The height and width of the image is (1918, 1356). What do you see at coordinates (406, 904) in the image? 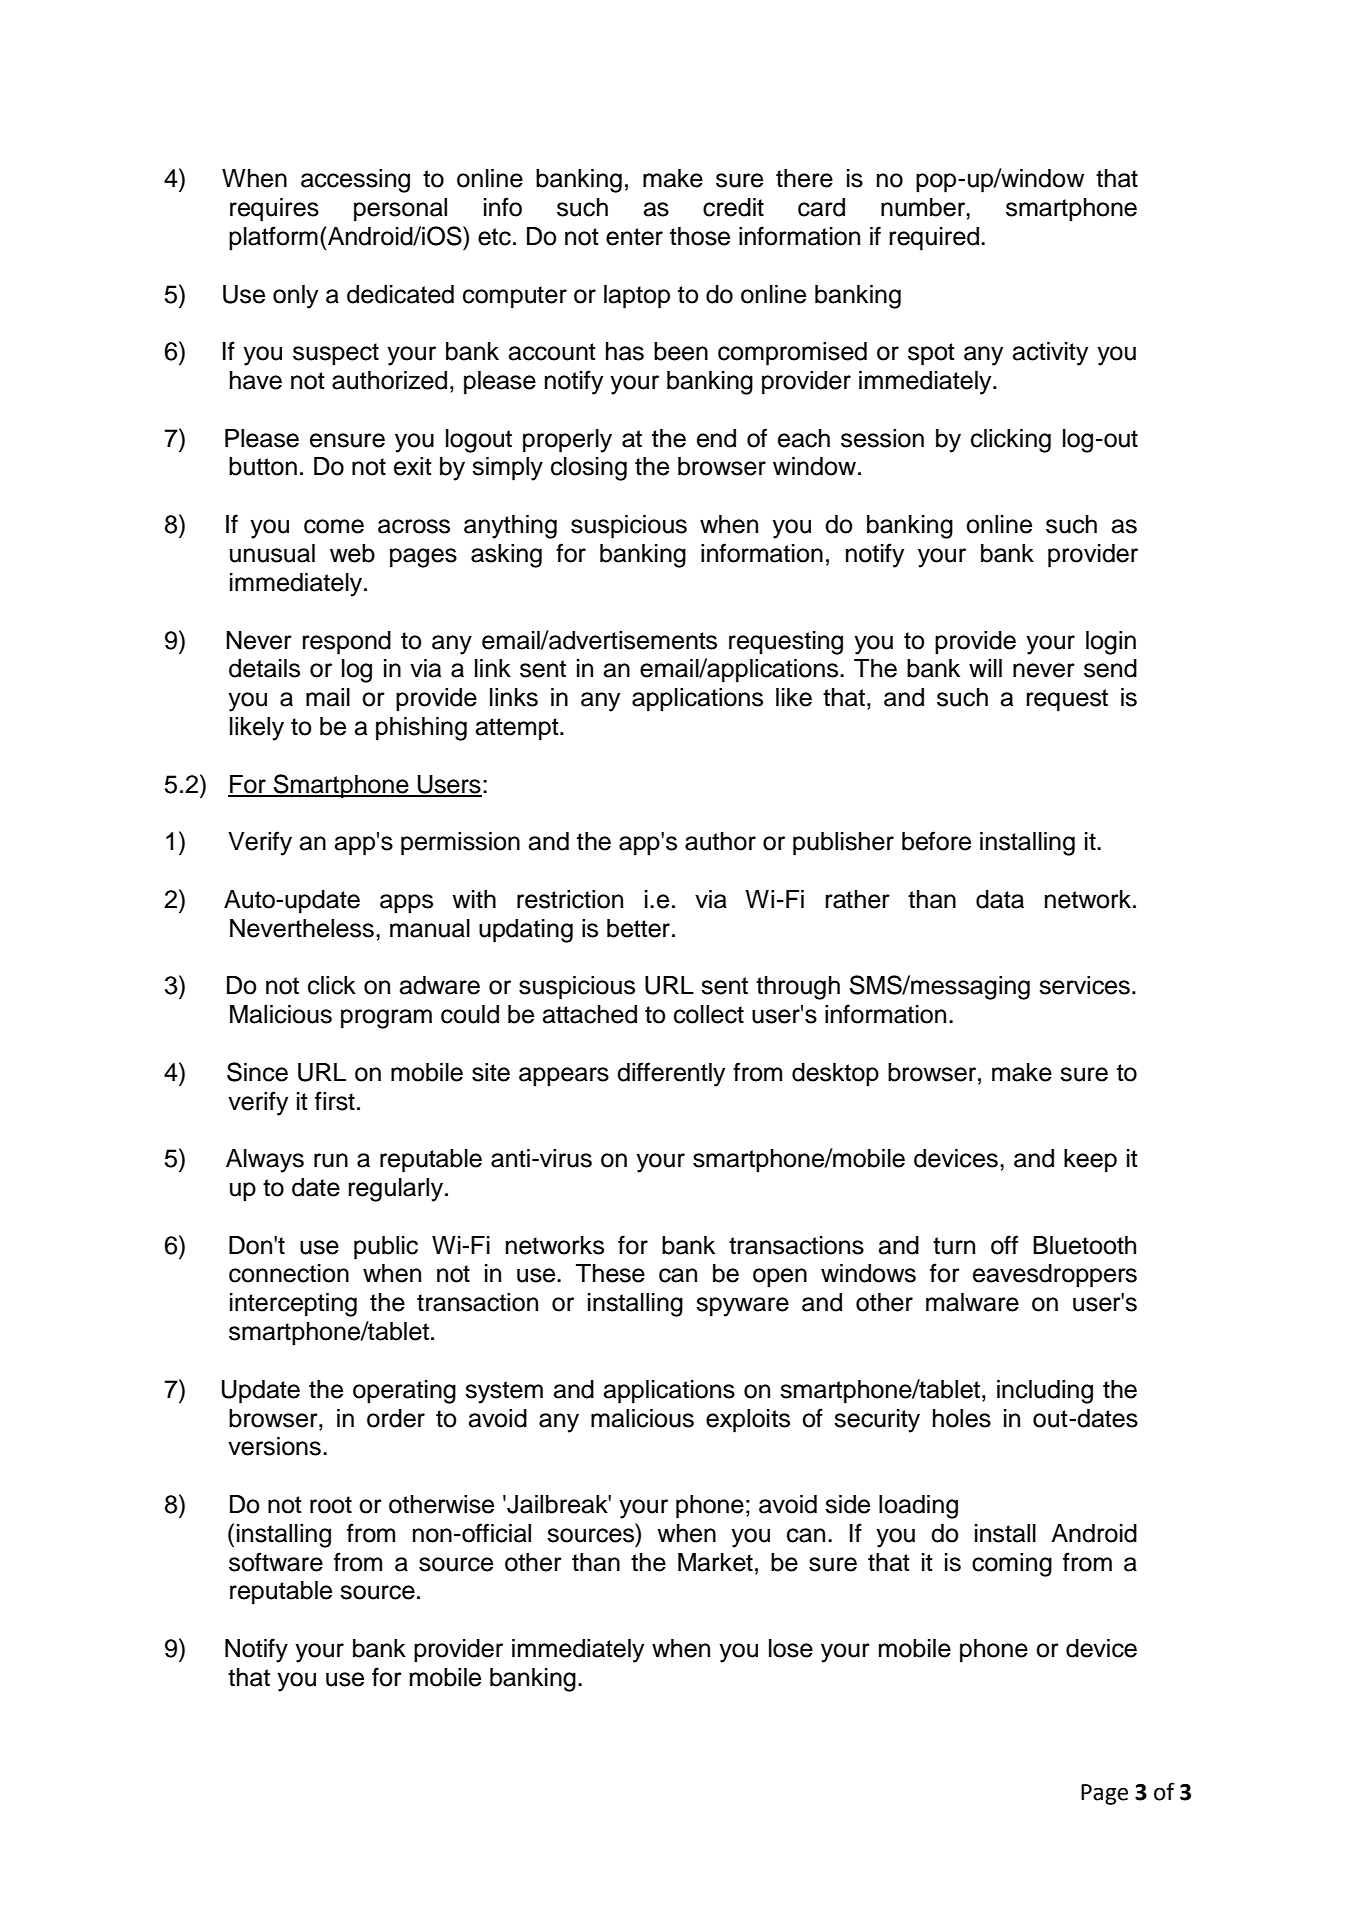
I see `apps` at bounding box center [406, 904].
